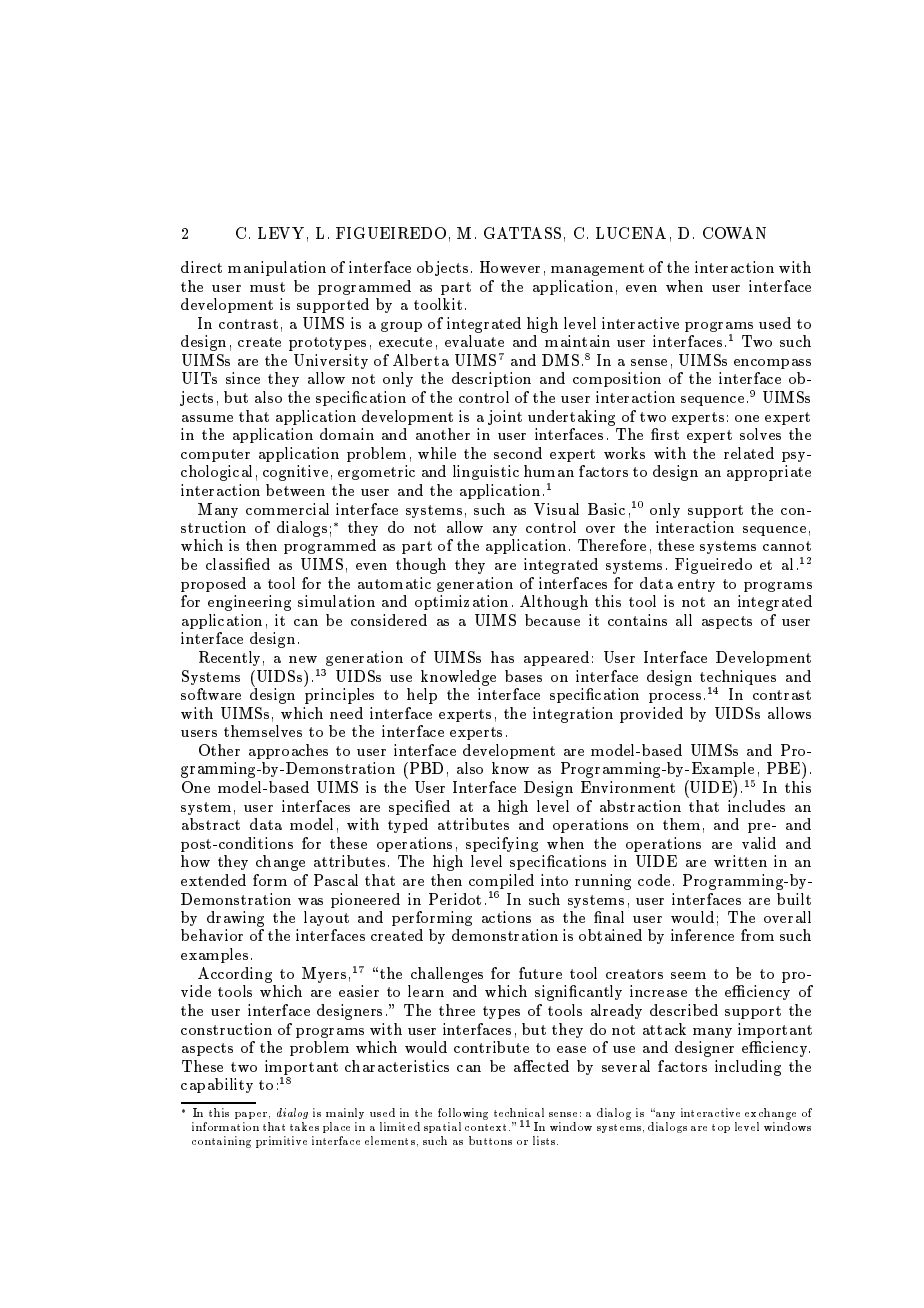 The width and height of the screenshot is (924, 1308). Describe the element at coordinates (474, 341) in the screenshot. I see `evaluate` at that location.
